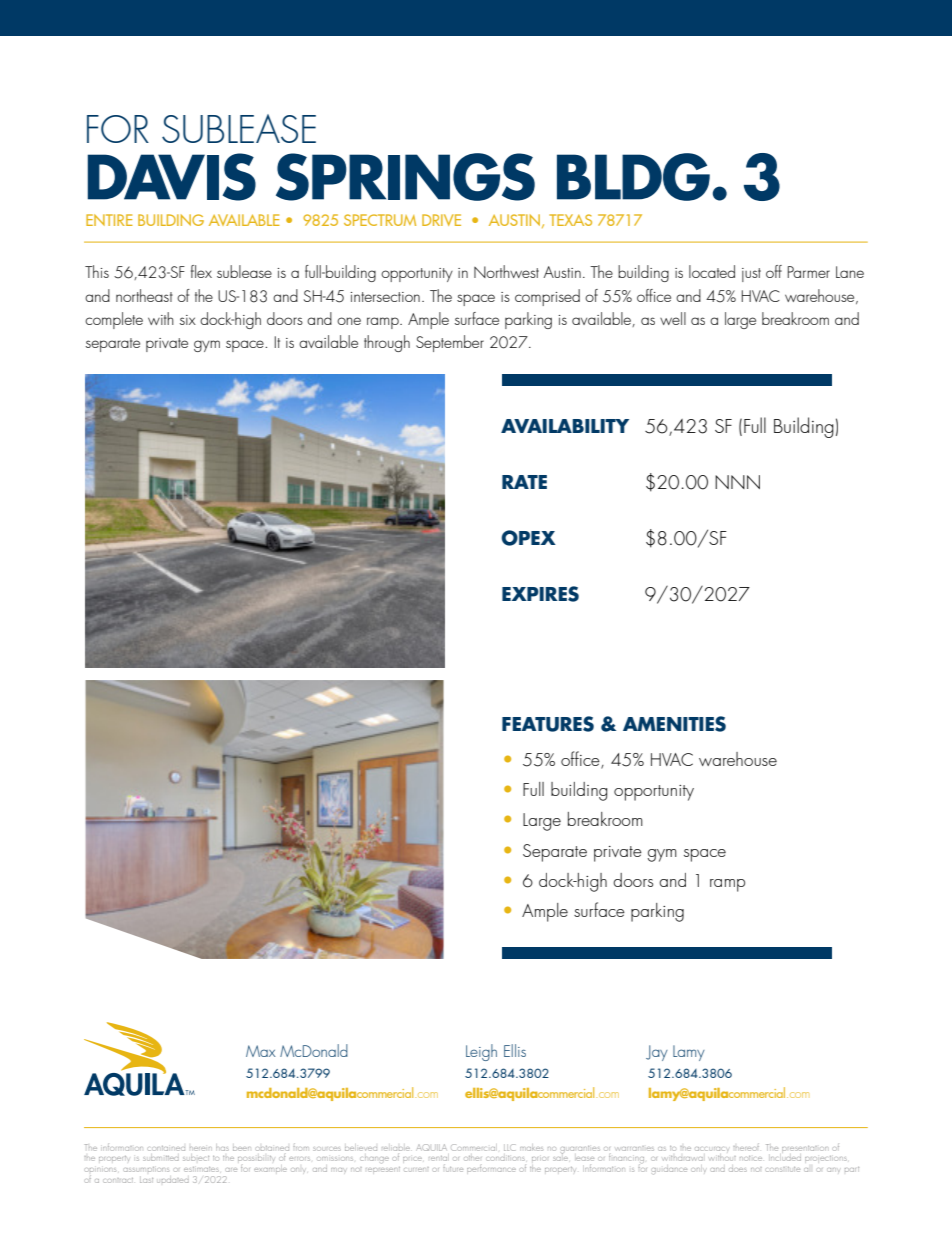 This screenshot has width=952, height=1233. I want to click on EXPIRES, so click(540, 594).
